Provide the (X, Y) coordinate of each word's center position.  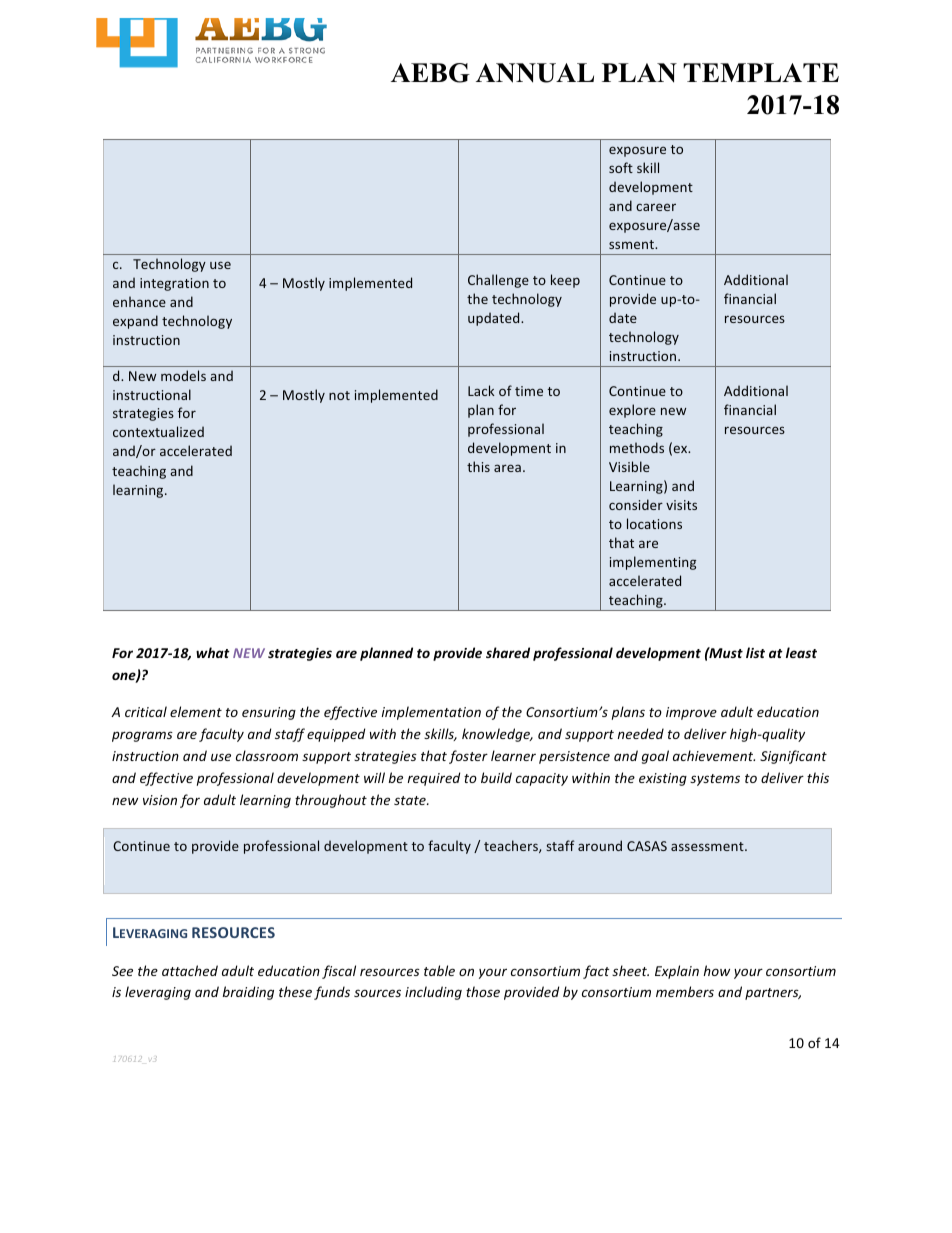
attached (190, 970)
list (755, 652)
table (439, 970)
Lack (481, 390)
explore (632, 411)
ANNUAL (535, 73)
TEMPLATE (761, 72)
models (183, 375)
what (213, 652)
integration (174, 284)
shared (508, 652)
